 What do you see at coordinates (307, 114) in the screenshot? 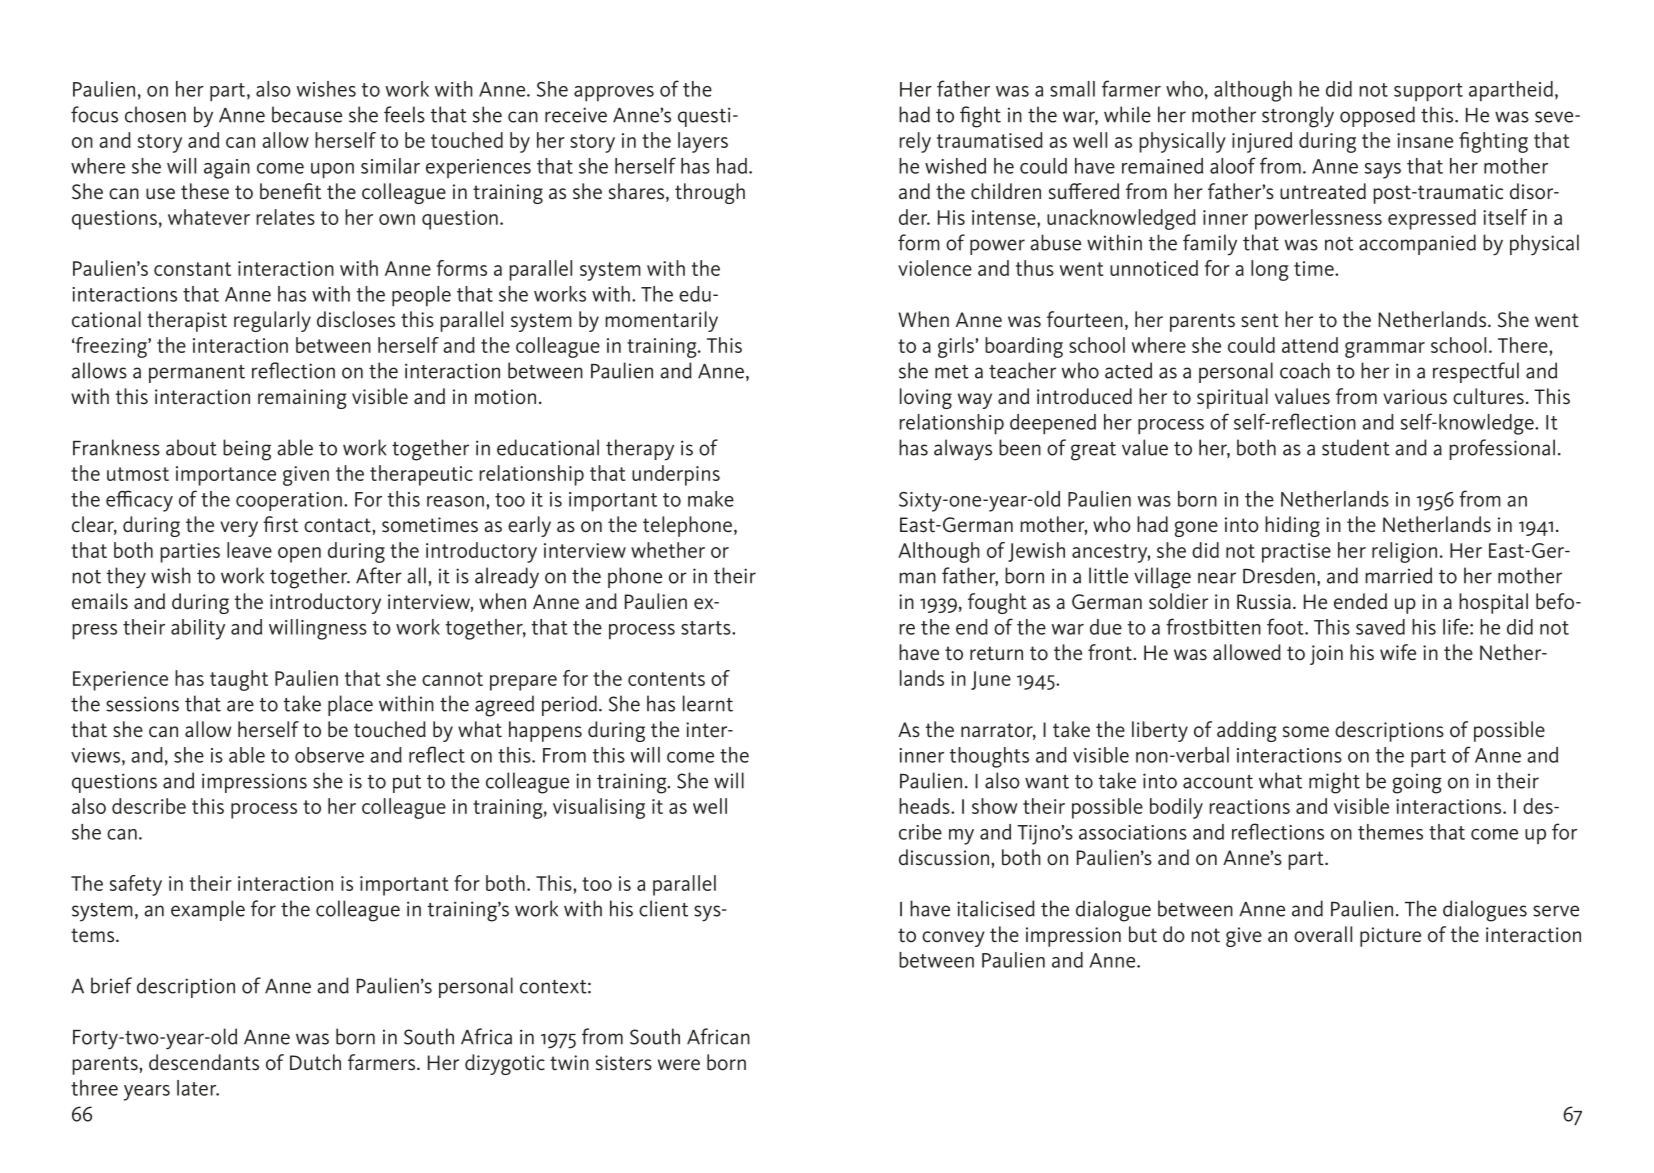
I see `because` at bounding box center [307, 114].
